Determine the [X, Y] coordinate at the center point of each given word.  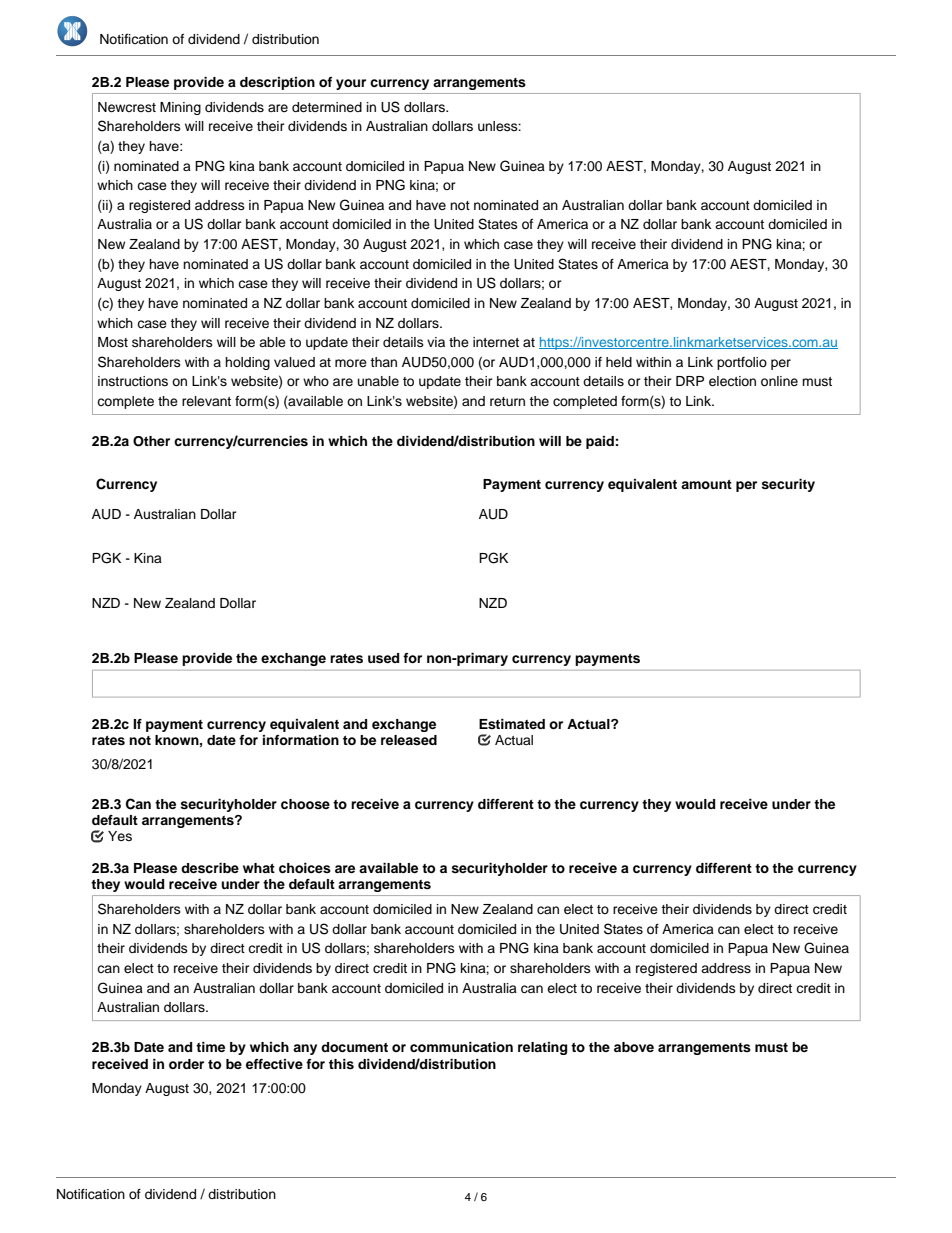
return [507, 401]
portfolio [742, 363]
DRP [690, 381]
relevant [206, 401]
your [351, 84]
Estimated [512, 724]
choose [305, 804]
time [210, 1047]
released [409, 740]
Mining [180, 108]
